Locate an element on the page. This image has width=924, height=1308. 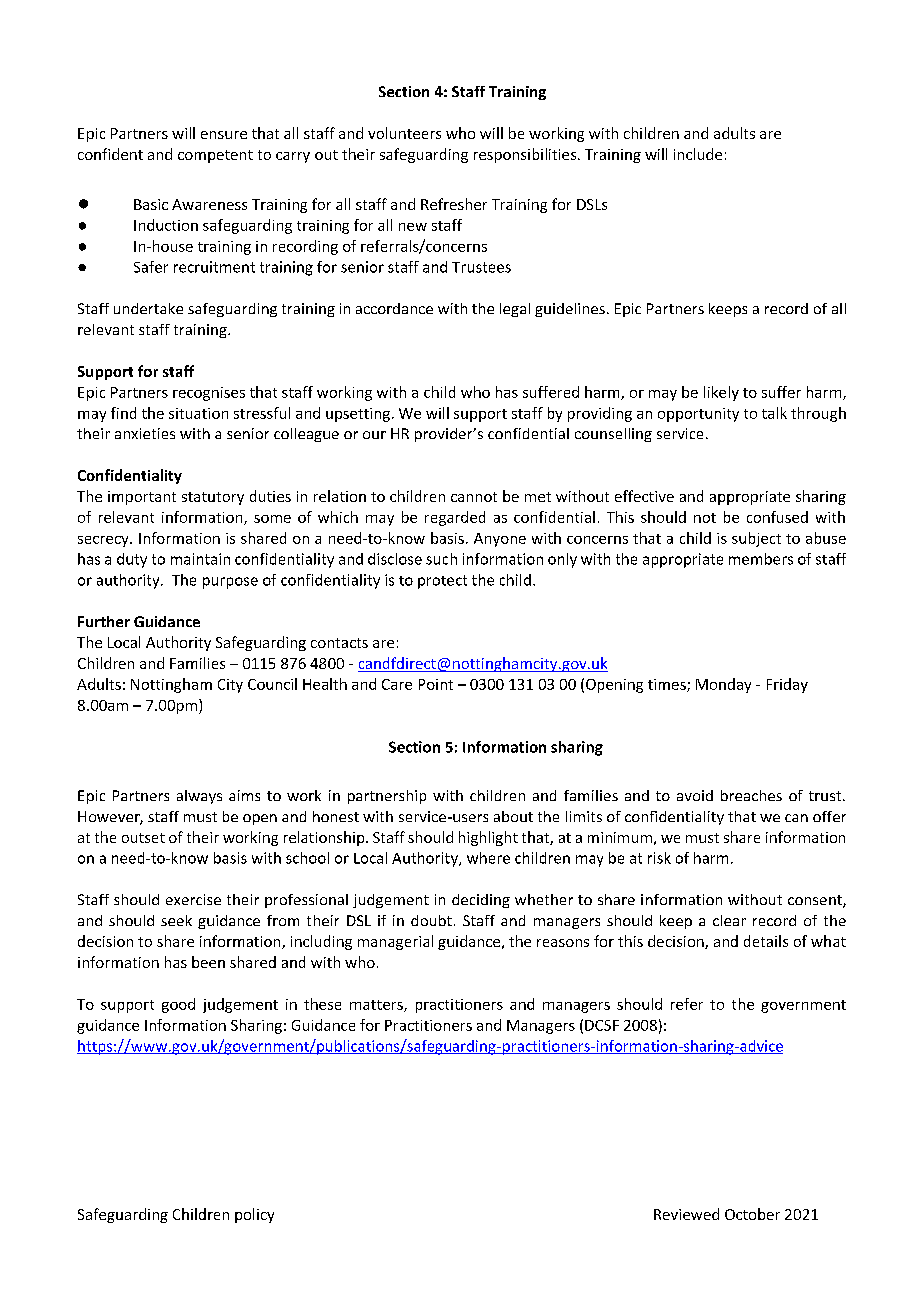
competent is located at coordinates (215, 156).
